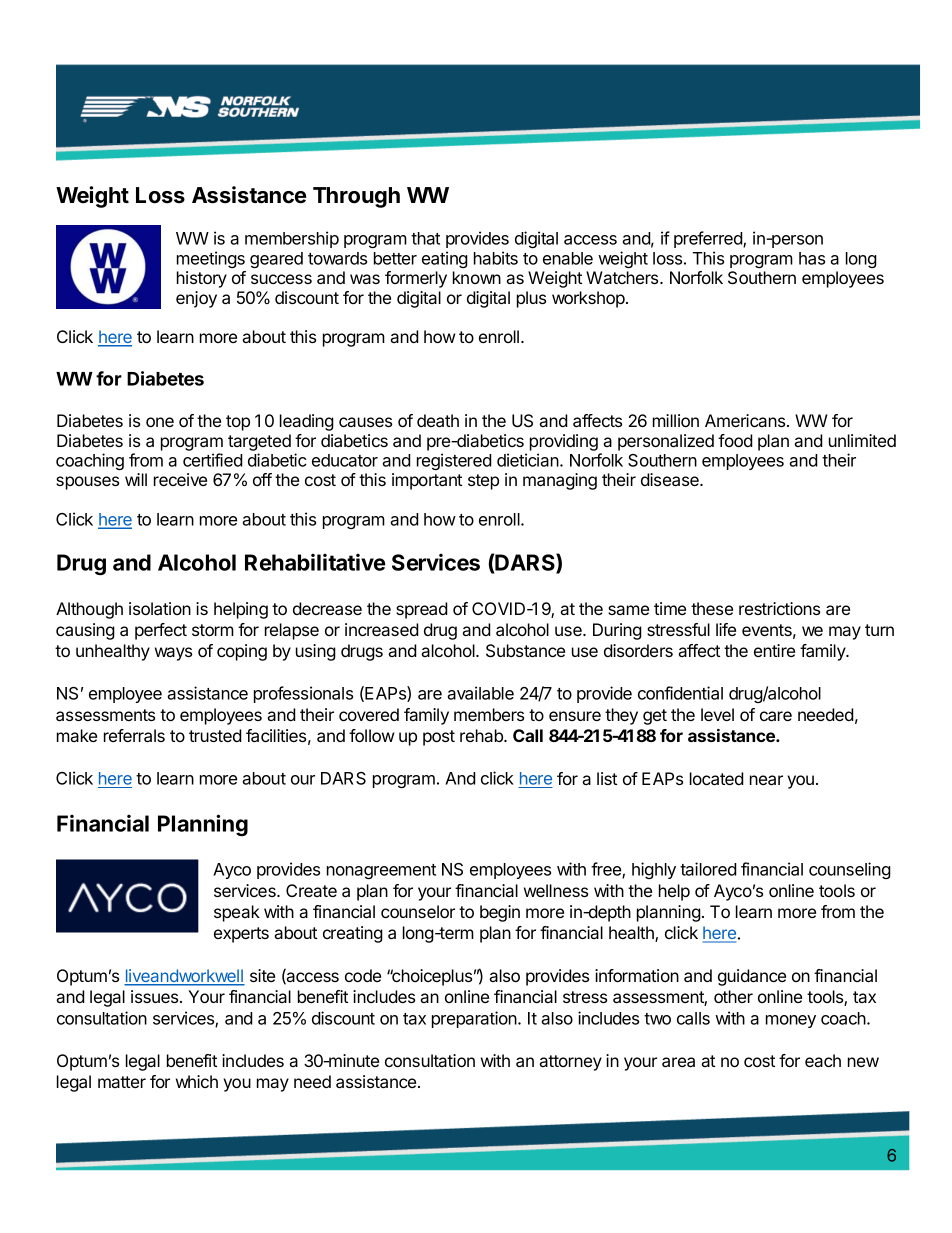  I want to click on care, so click(776, 716).
